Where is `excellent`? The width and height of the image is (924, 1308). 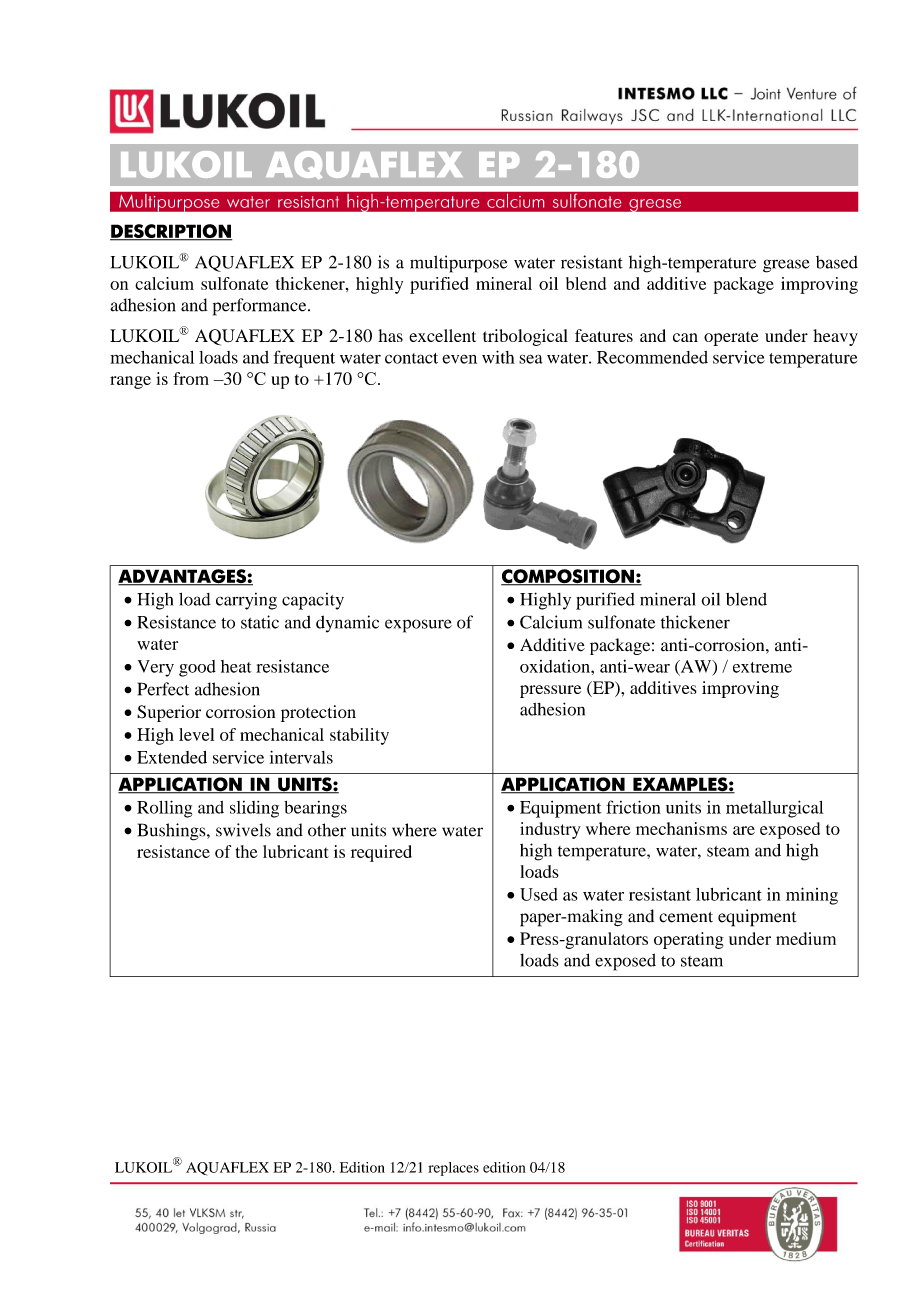
excellent is located at coordinates (442, 335).
